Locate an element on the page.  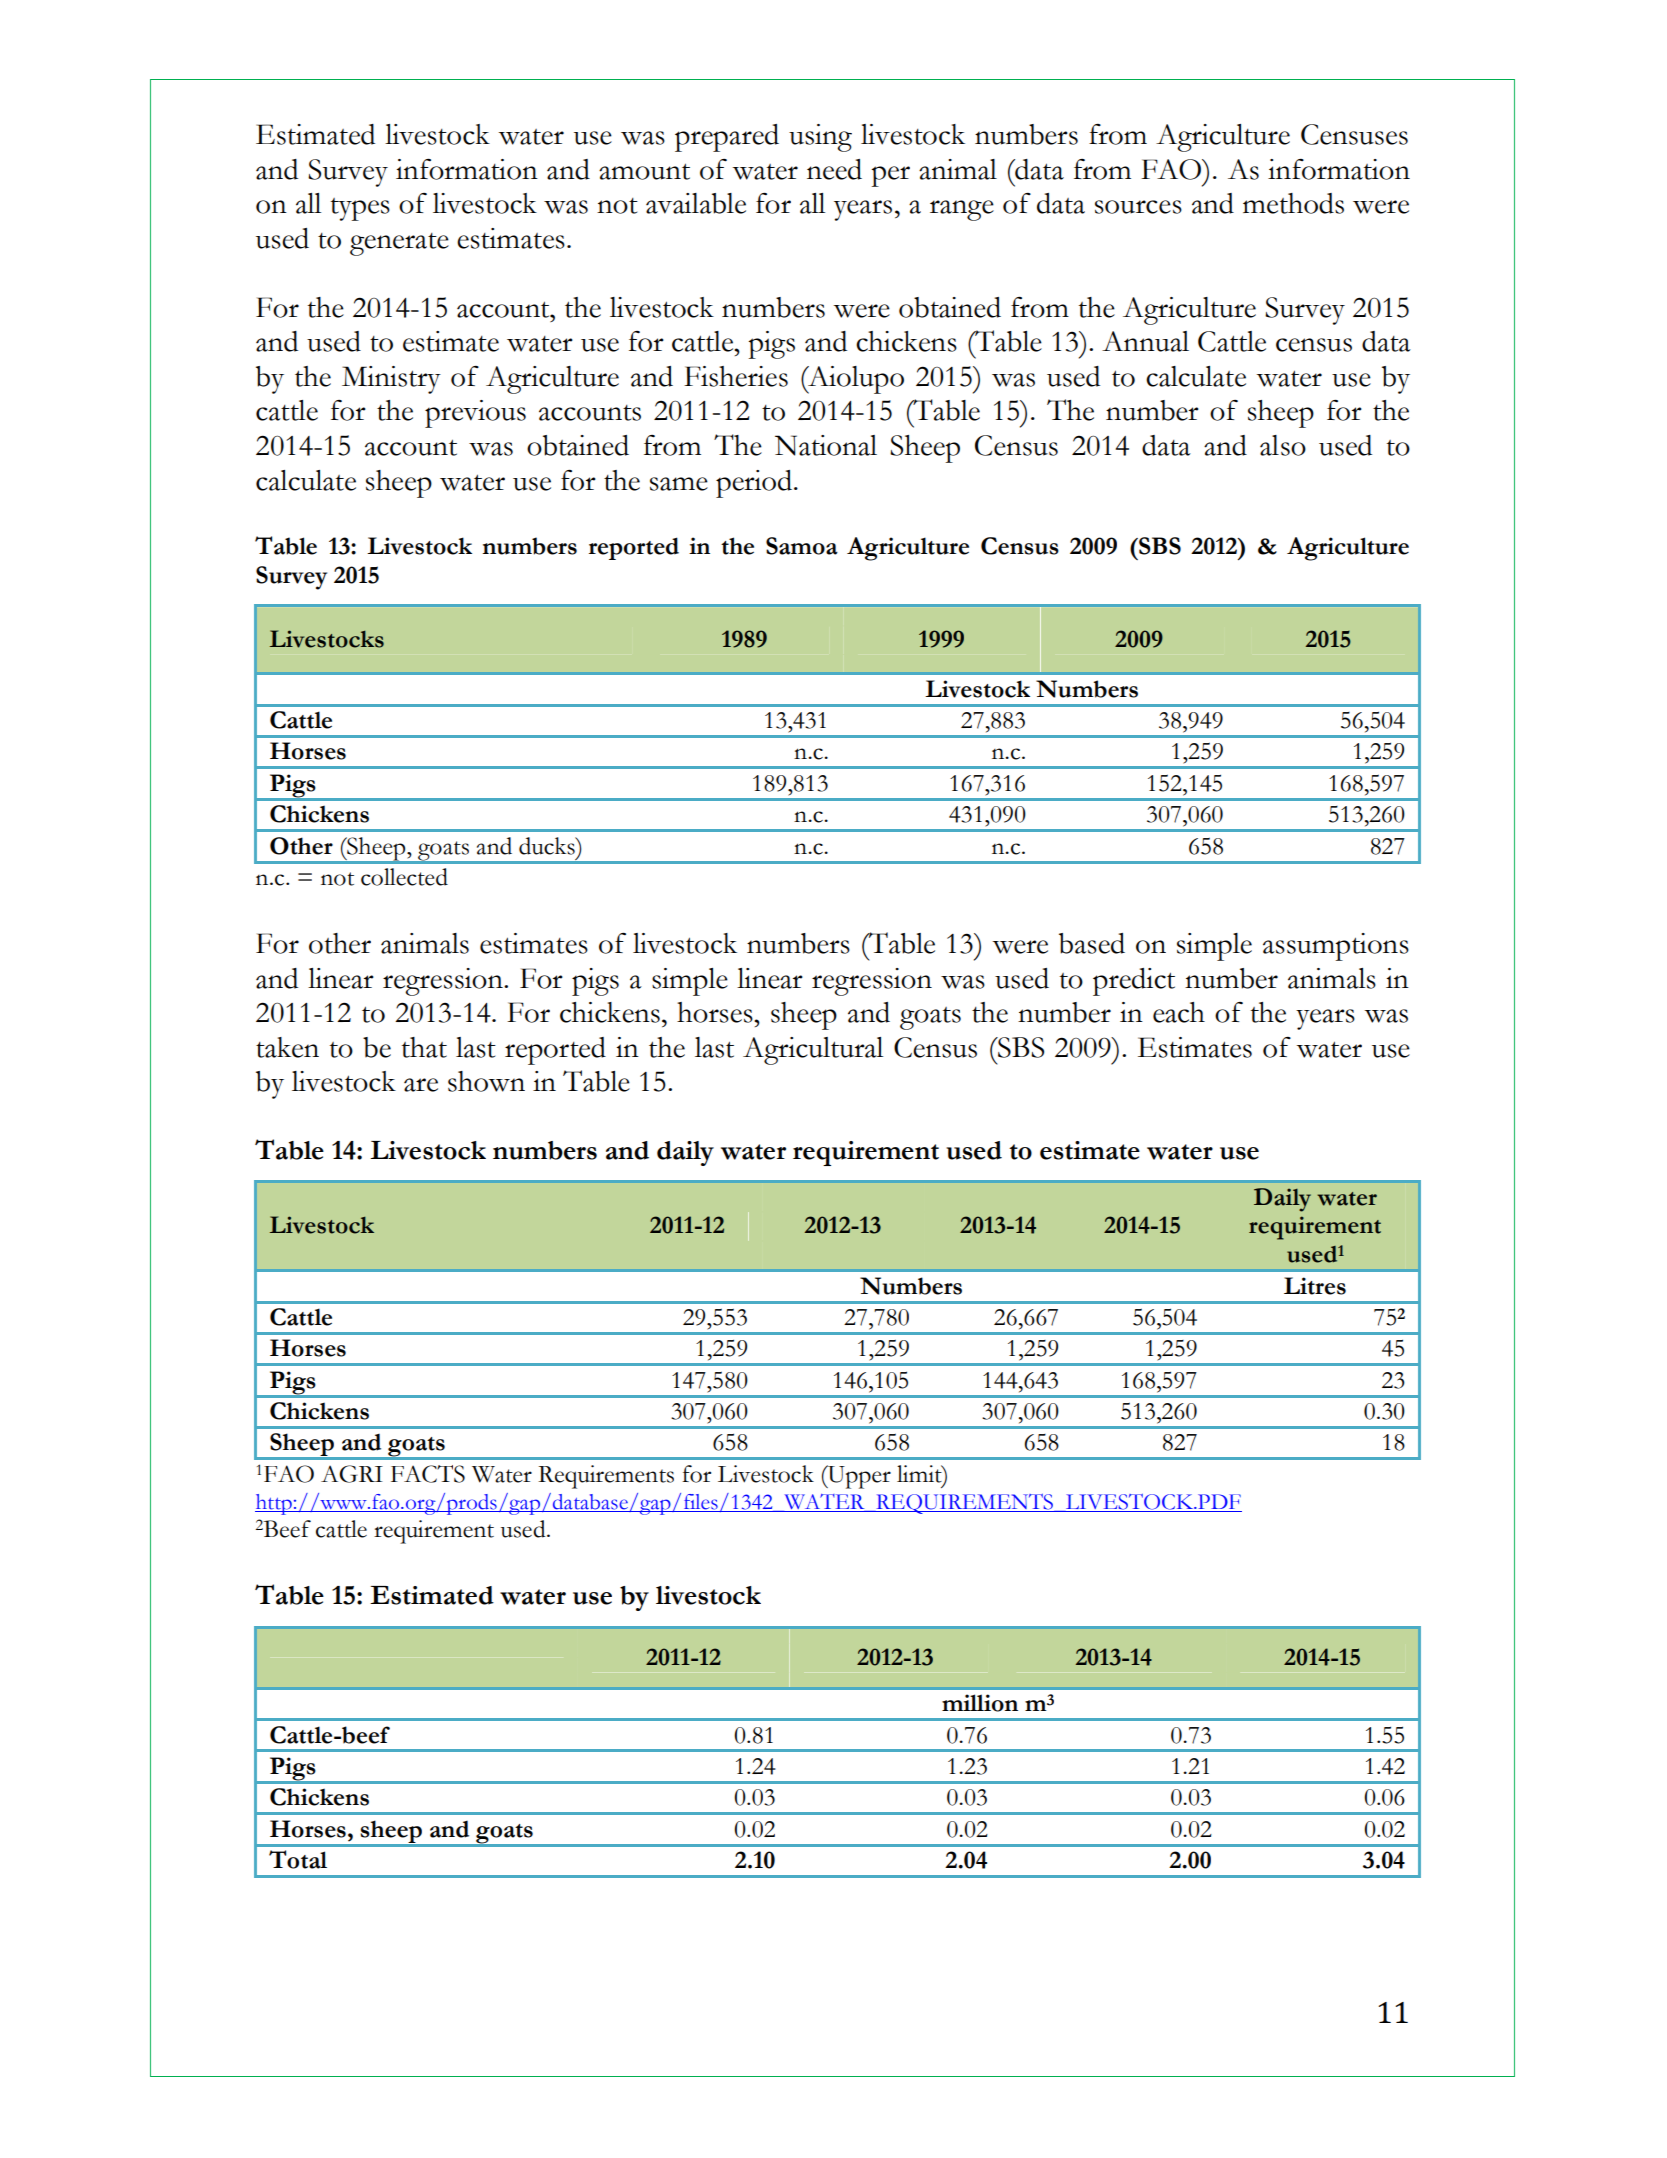
each is located at coordinates (1179, 1012).
